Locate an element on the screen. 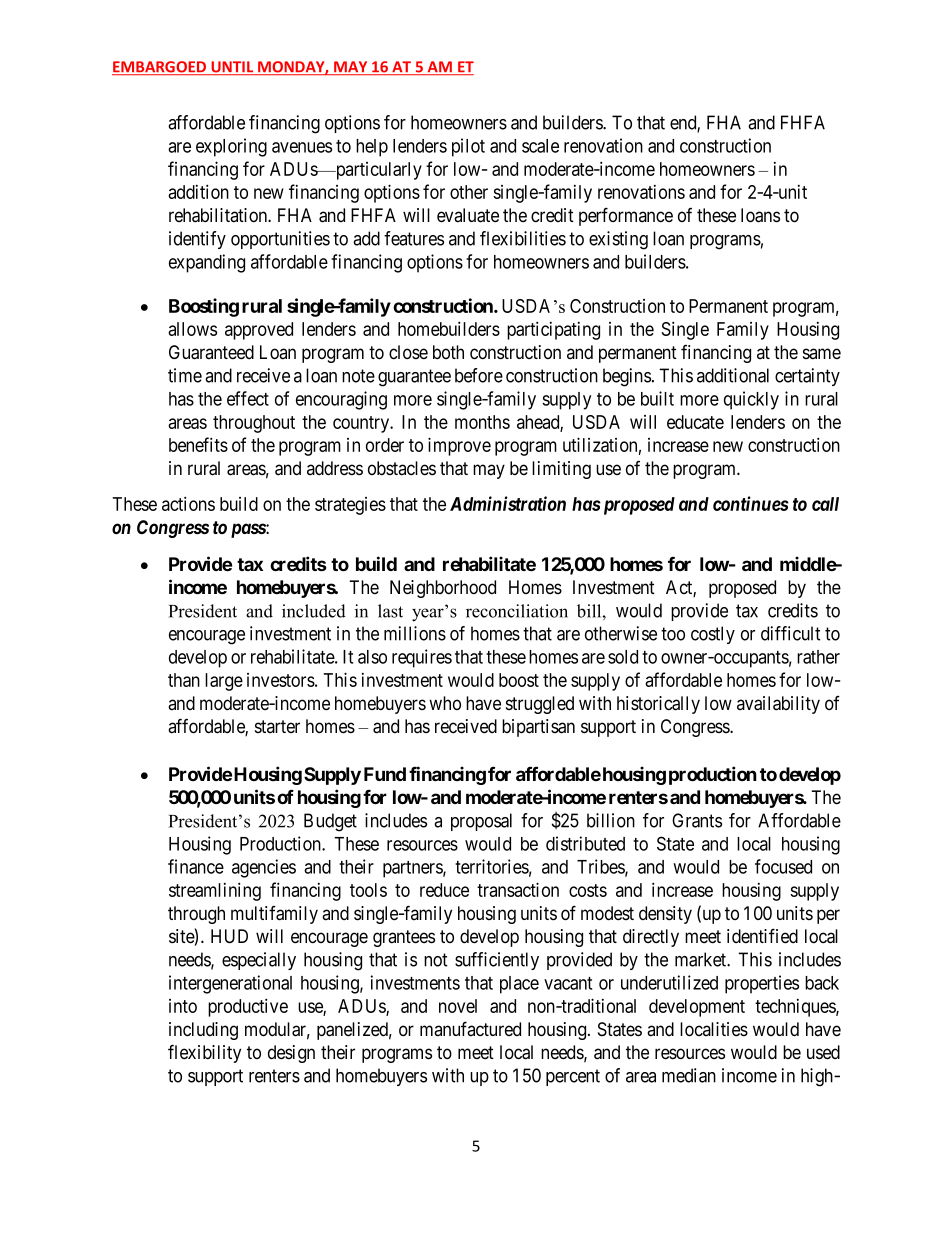 The width and height of the screenshot is (952, 1233). UNTIL is located at coordinates (232, 68).
